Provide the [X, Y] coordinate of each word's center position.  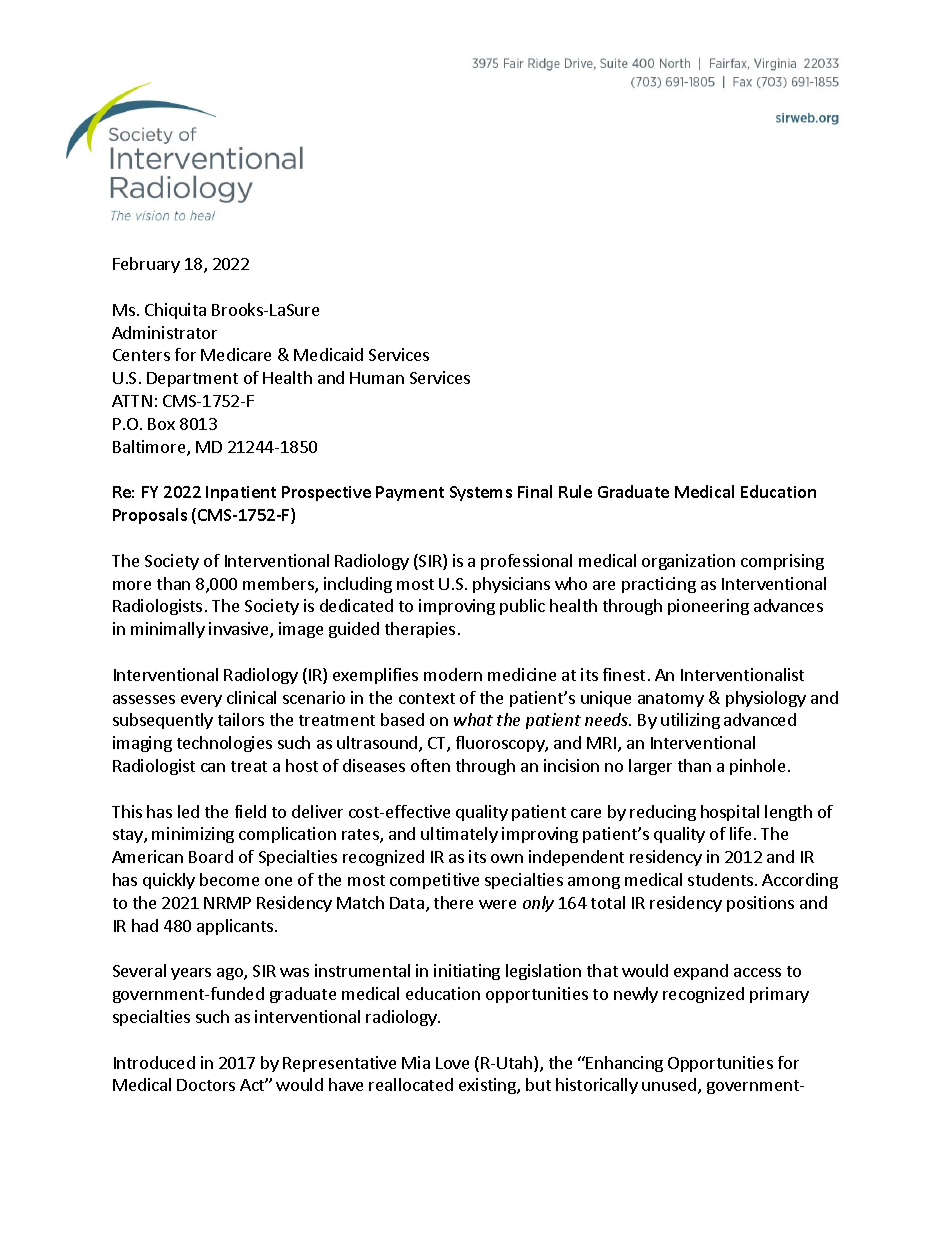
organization [688, 562]
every [201, 701]
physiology [766, 699]
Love [452, 1063]
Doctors [206, 1085]
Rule [575, 491]
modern [453, 674]
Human [377, 378]
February [146, 265]
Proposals [150, 516]
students [720, 879]
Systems [481, 493]
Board [211, 856]
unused [670, 1086]
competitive [434, 881]
